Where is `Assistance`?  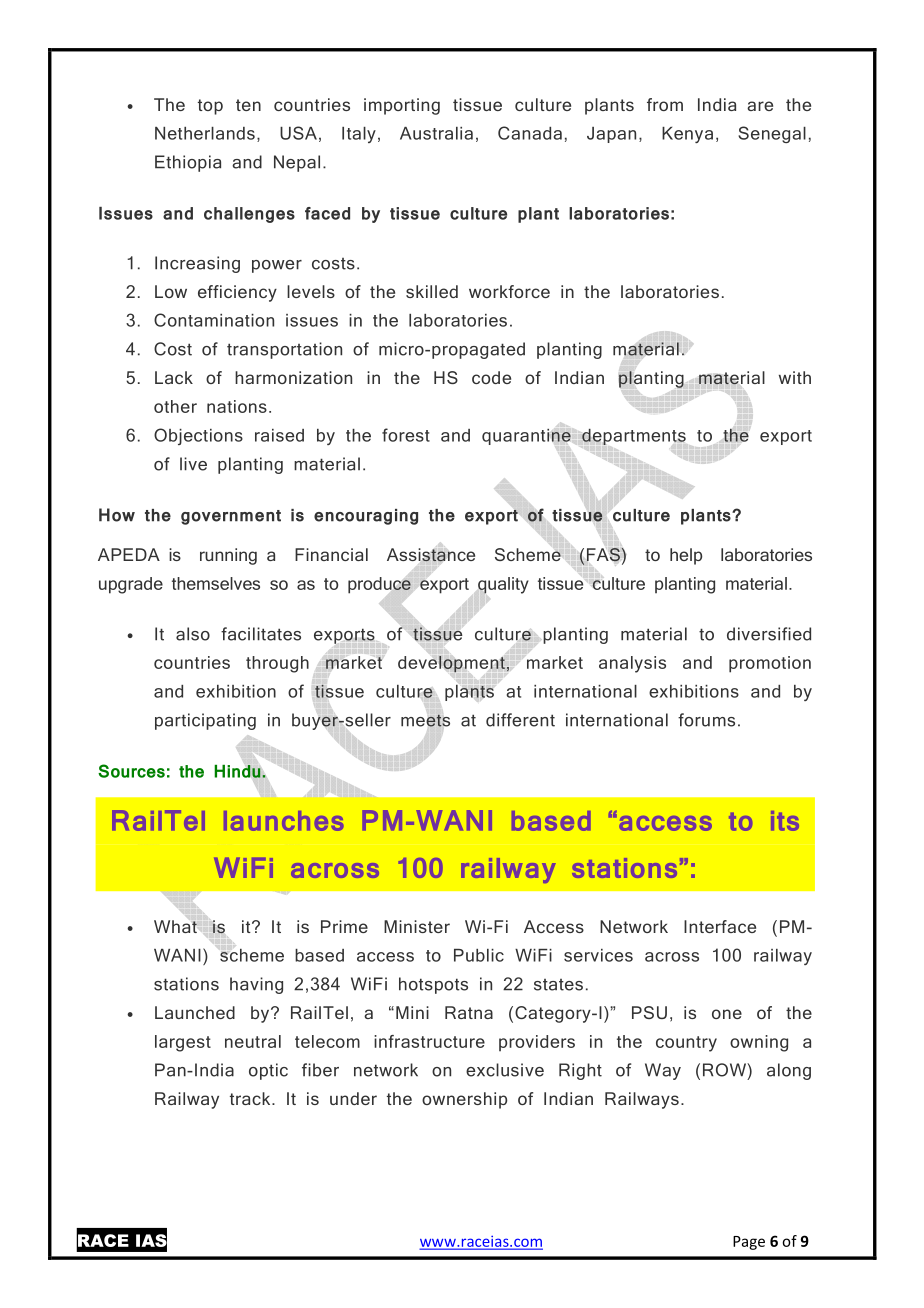 Assistance is located at coordinates (431, 555).
